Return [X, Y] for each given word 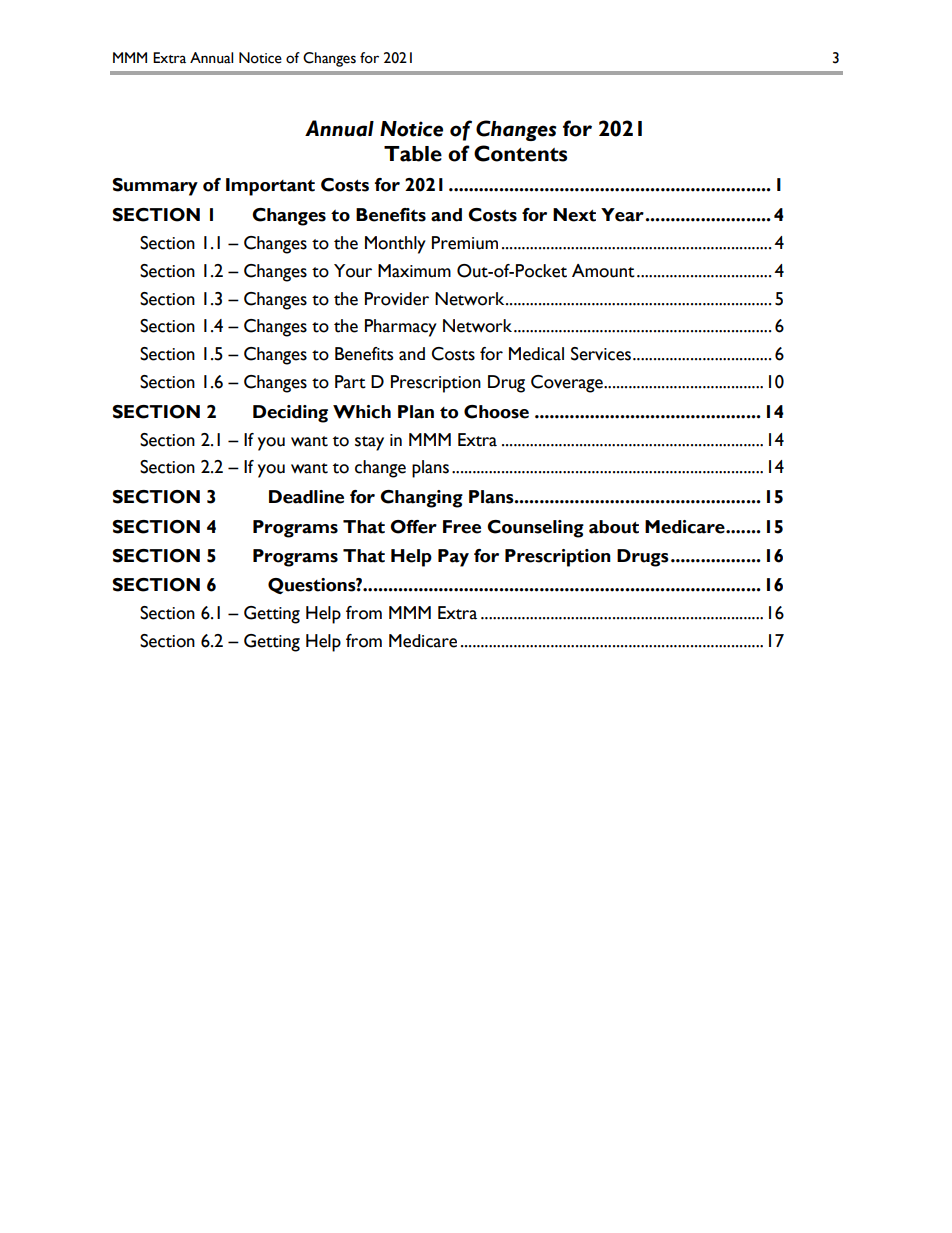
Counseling [535, 529]
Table [413, 154]
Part [350, 382]
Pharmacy [401, 328]
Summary [155, 187]
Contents [520, 153]
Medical [536, 354]
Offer [413, 527]
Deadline [306, 497]
